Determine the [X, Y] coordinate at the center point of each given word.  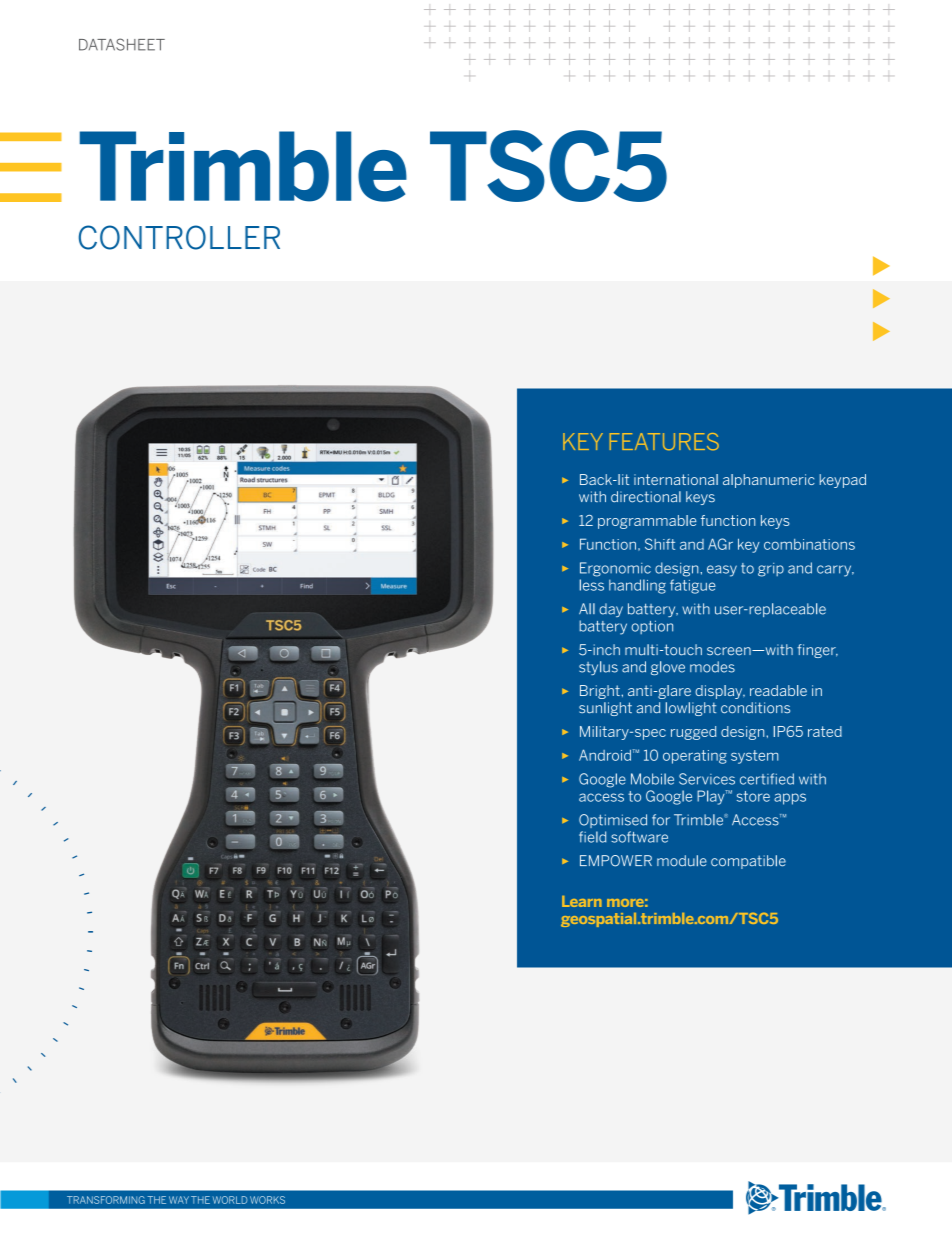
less [592, 585]
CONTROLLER [179, 237]
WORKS [267, 1200]
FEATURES [664, 441]
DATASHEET [122, 44]
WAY [179, 1200]
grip [771, 570]
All [587, 608]
